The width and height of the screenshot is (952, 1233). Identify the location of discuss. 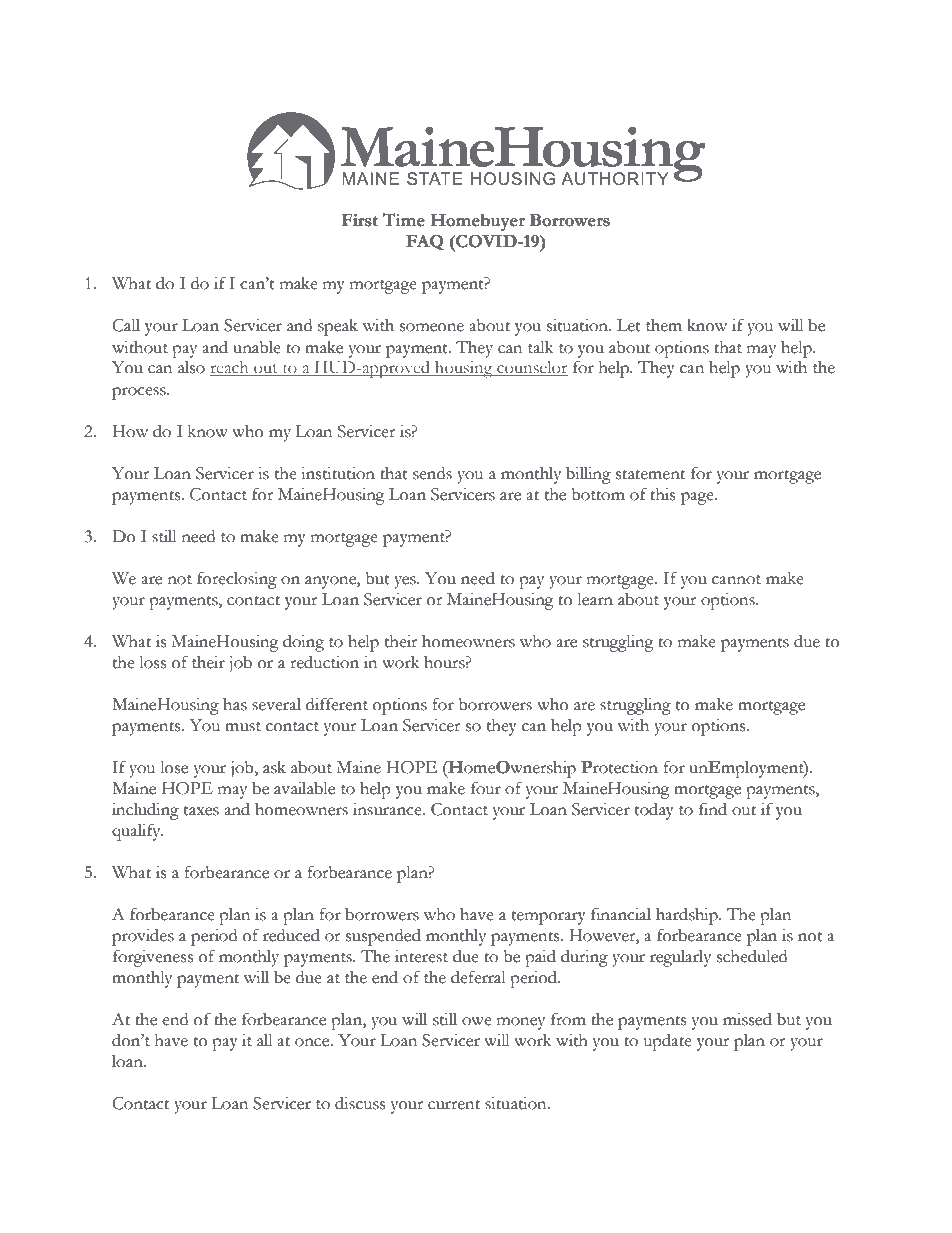
(360, 1103).
